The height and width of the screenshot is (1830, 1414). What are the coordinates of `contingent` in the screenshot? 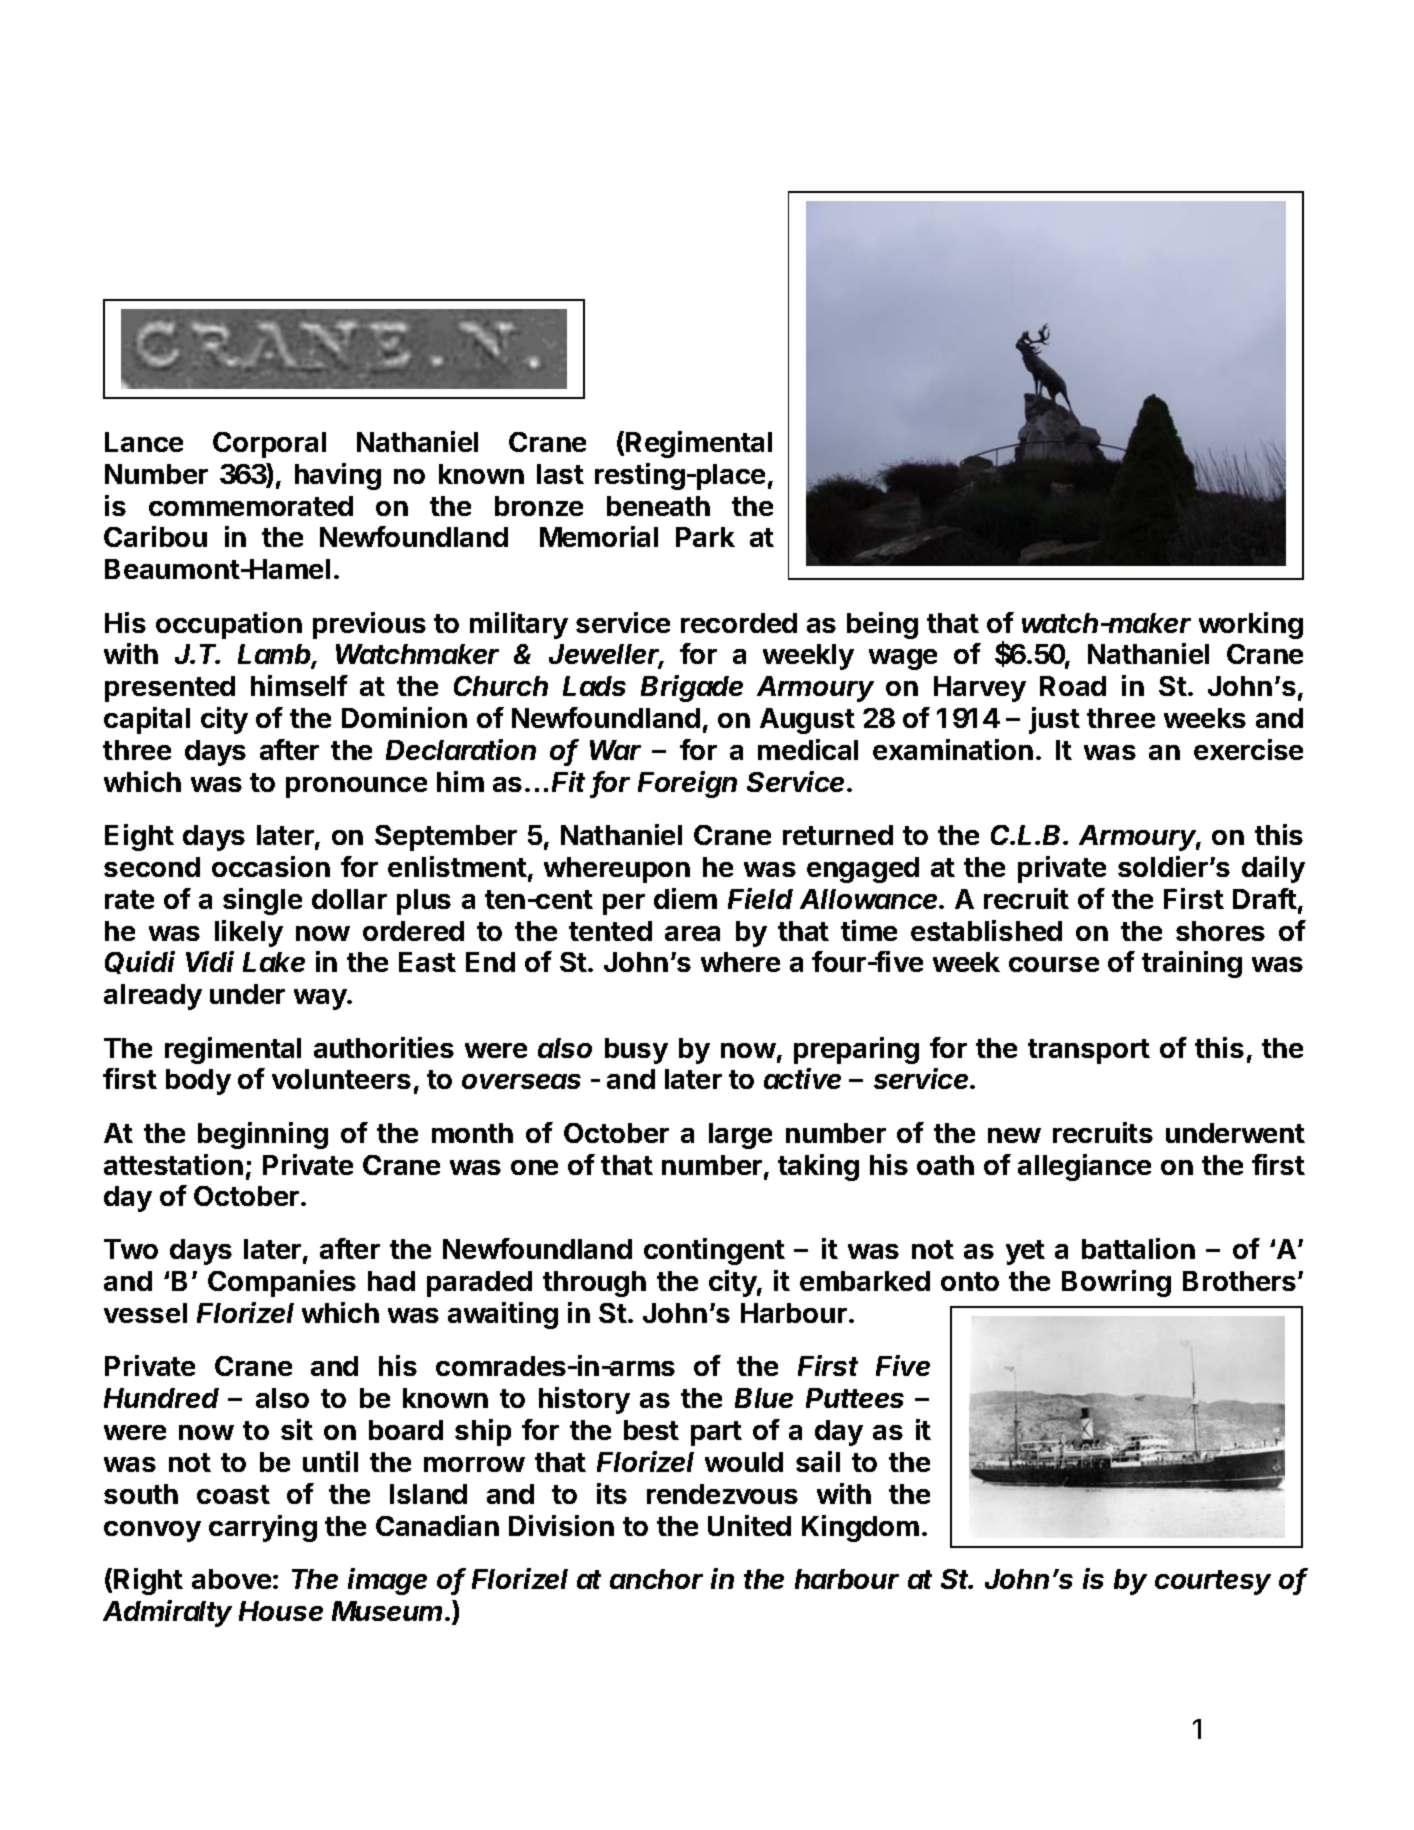 It's located at (714, 1251).
